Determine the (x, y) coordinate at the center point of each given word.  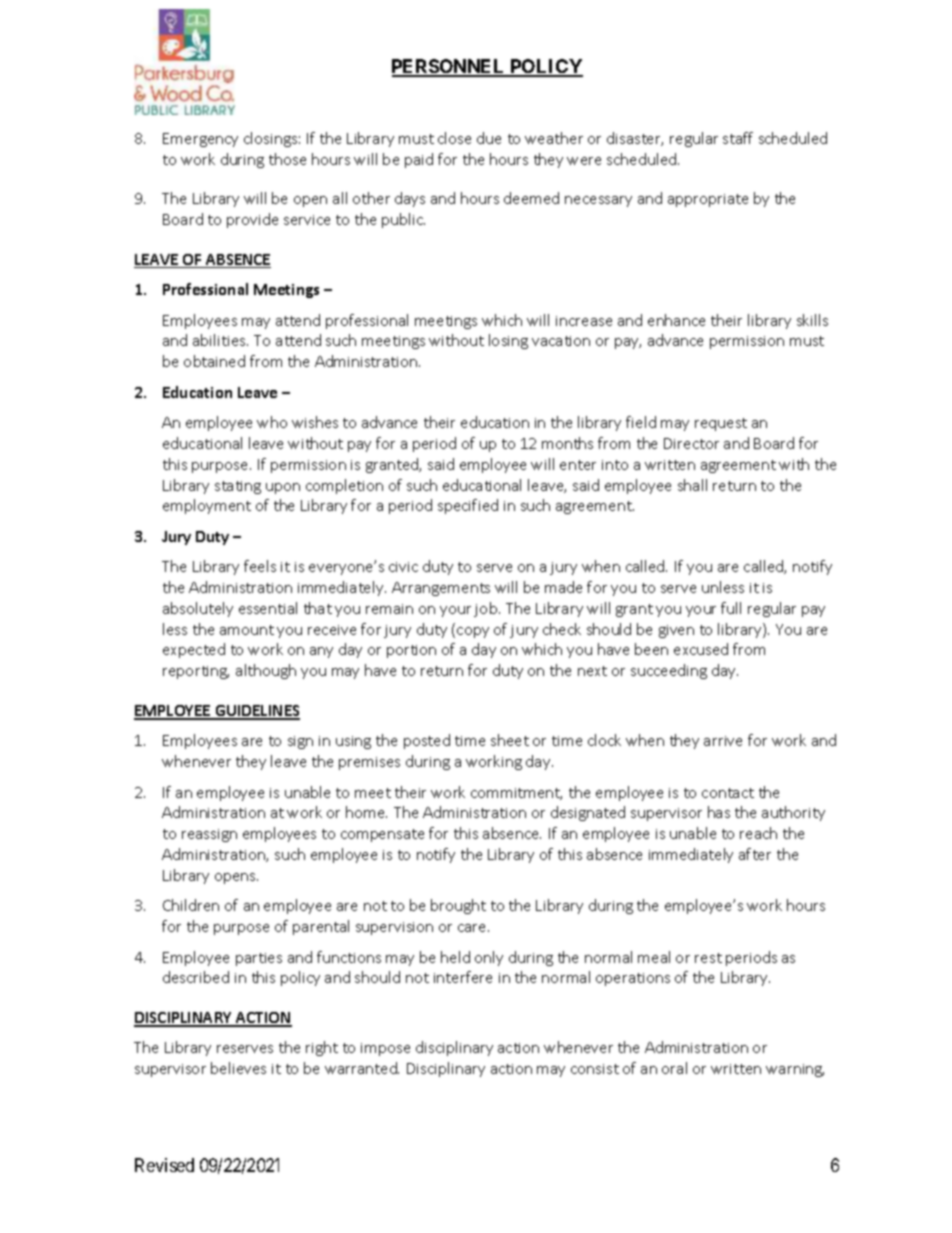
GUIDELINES (256, 712)
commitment (516, 794)
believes (238, 1068)
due (489, 138)
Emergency (200, 140)
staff (738, 138)
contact (728, 793)
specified (468, 506)
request (721, 424)
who (272, 422)
